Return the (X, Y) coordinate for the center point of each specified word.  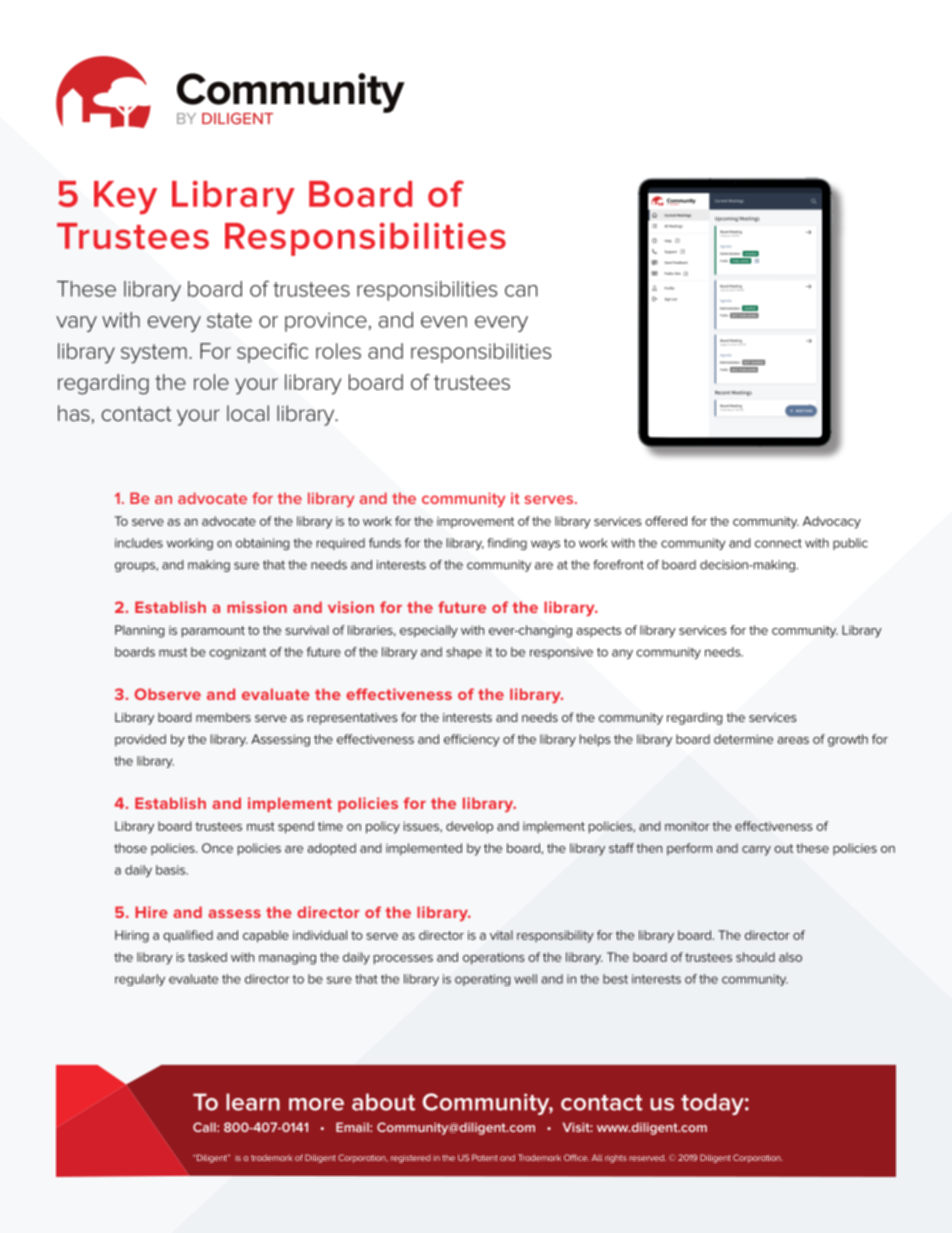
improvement (475, 523)
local (248, 413)
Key (125, 198)
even (444, 322)
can (521, 291)
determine (743, 739)
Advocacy (832, 522)
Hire (151, 912)
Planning (140, 631)
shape (464, 653)
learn (253, 1102)
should (755, 957)
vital (501, 935)
